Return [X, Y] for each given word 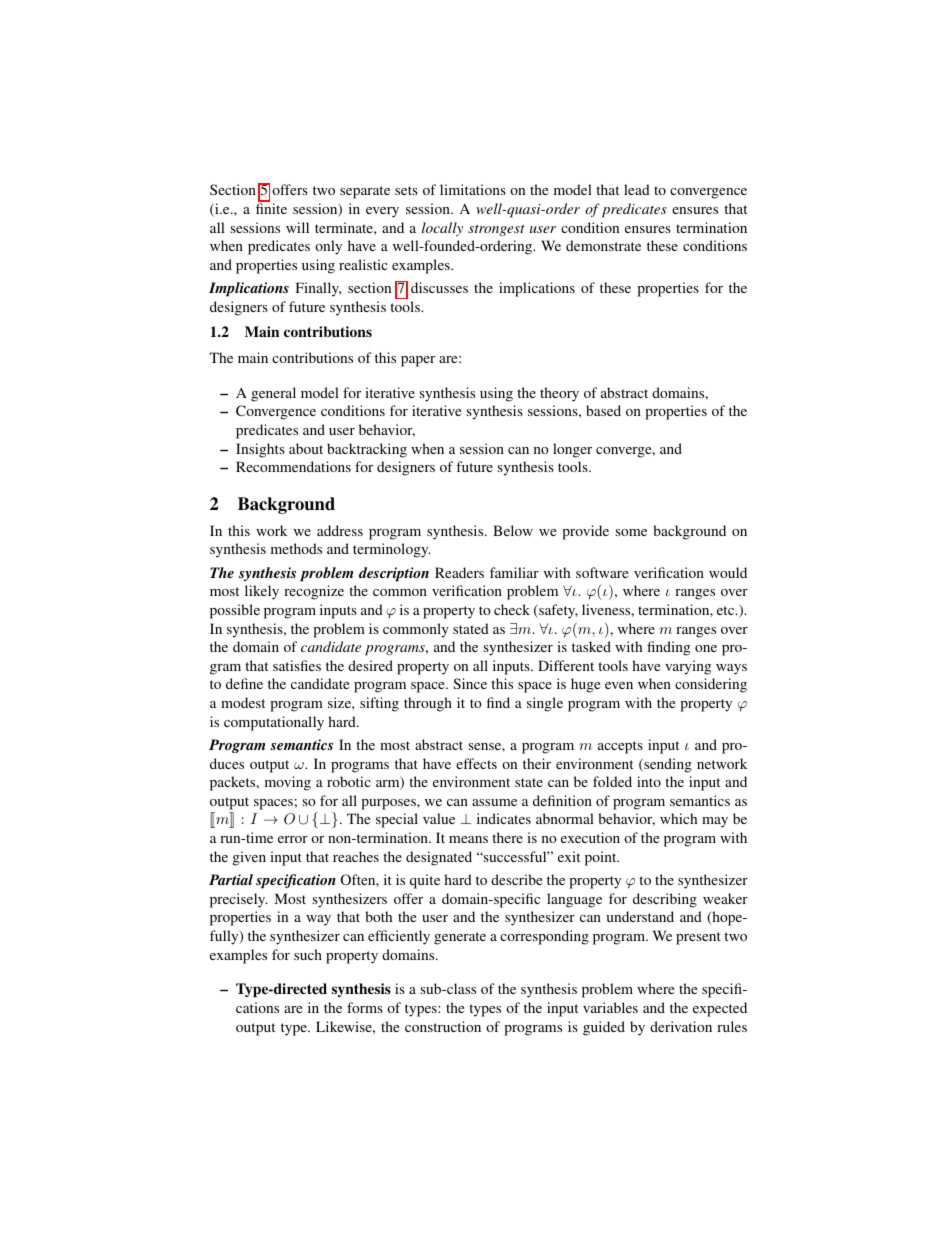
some [631, 532]
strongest [496, 230]
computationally [274, 723]
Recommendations [293, 466]
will [297, 227]
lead [637, 189]
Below [513, 530]
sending [667, 765]
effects [476, 763]
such [308, 954]
